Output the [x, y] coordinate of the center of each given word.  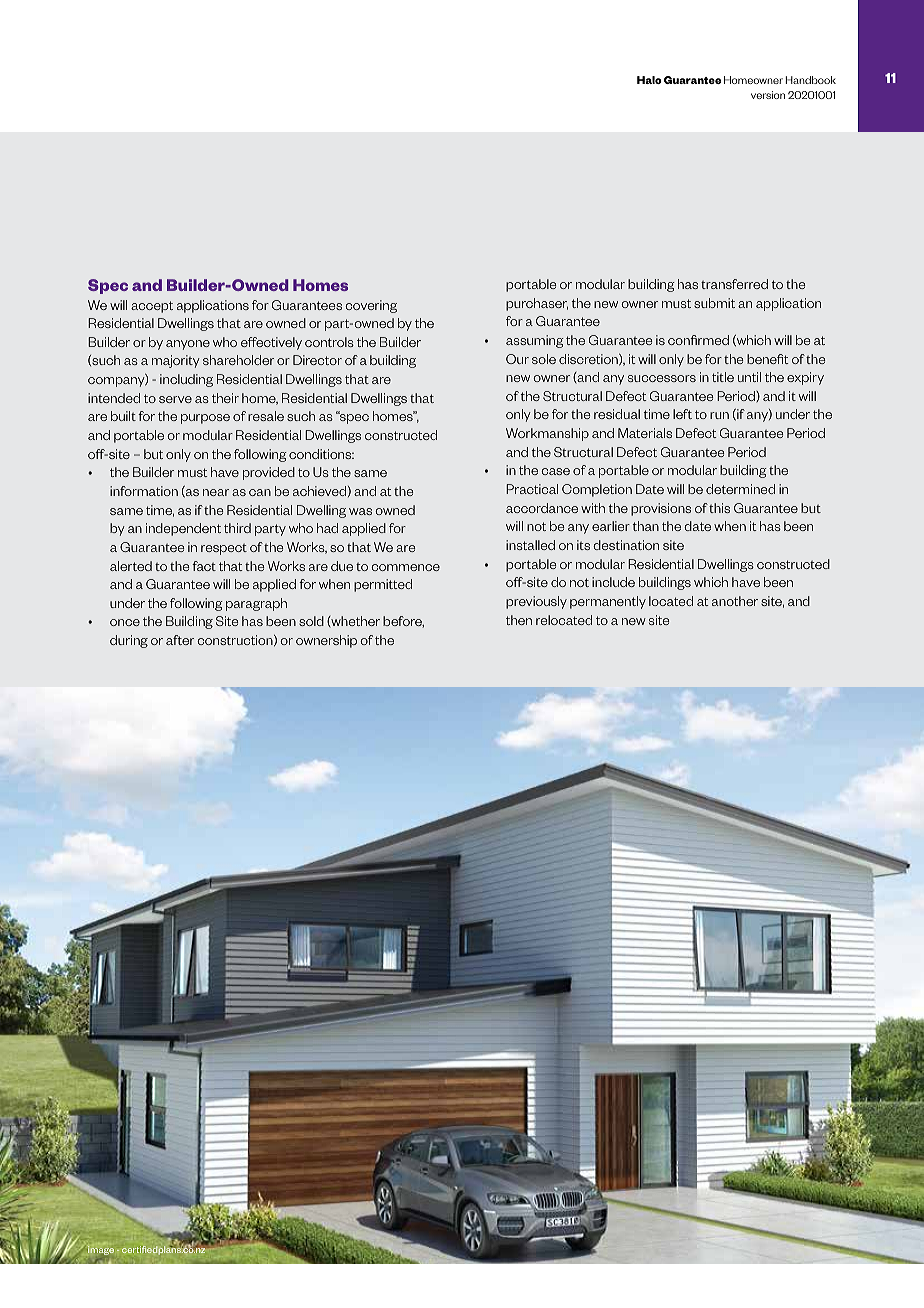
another [735, 601]
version [768, 95]
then [519, 620]
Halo [649, 80]
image [101, 1250]
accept [152, 307]
